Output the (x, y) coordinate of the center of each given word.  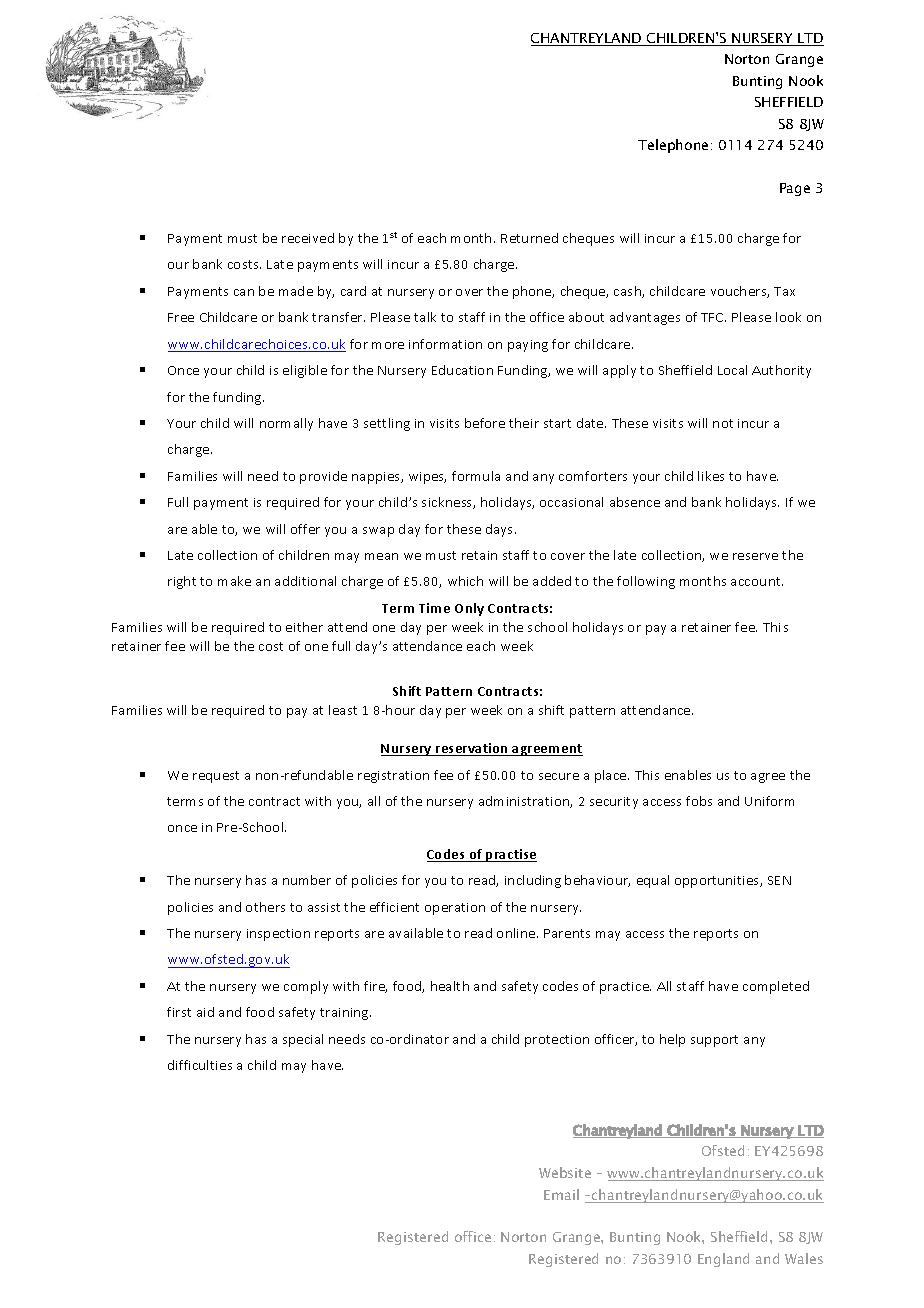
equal (653, 881)
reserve (755, 556)
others (265, 907)
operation (455, 909)
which (465, 581)
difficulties (200, 1065)
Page (795, 189)
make (234, 581)
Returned (529, 238)
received (308, 238)
